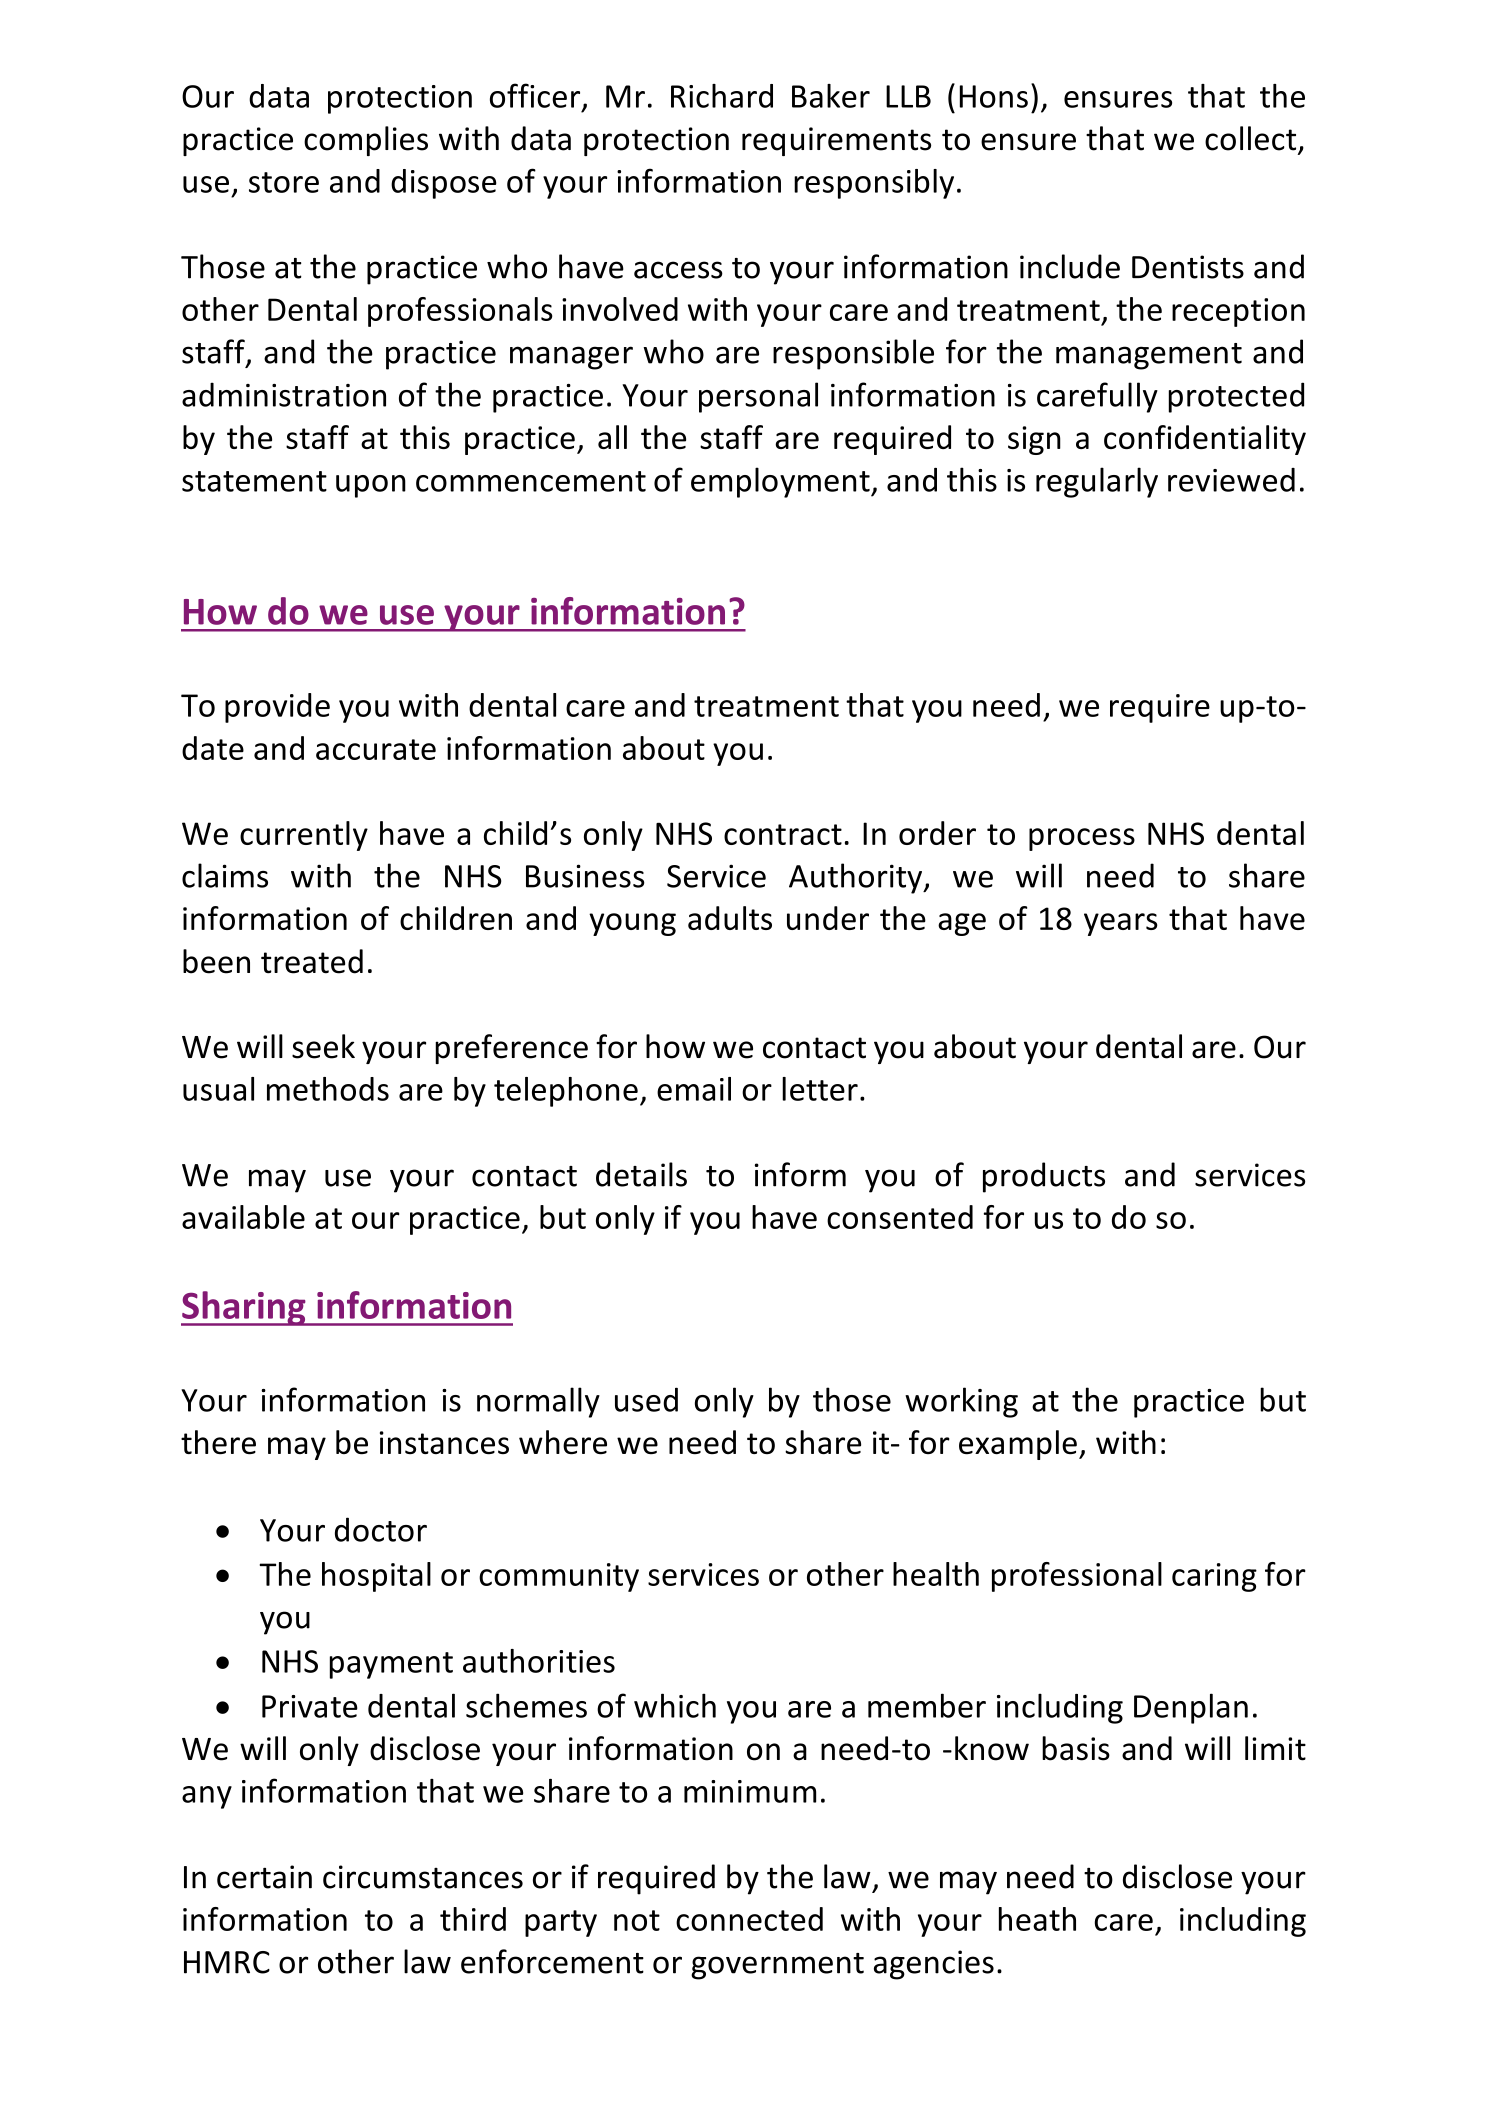  I want to click on Sharing, so click(244, 1308).
